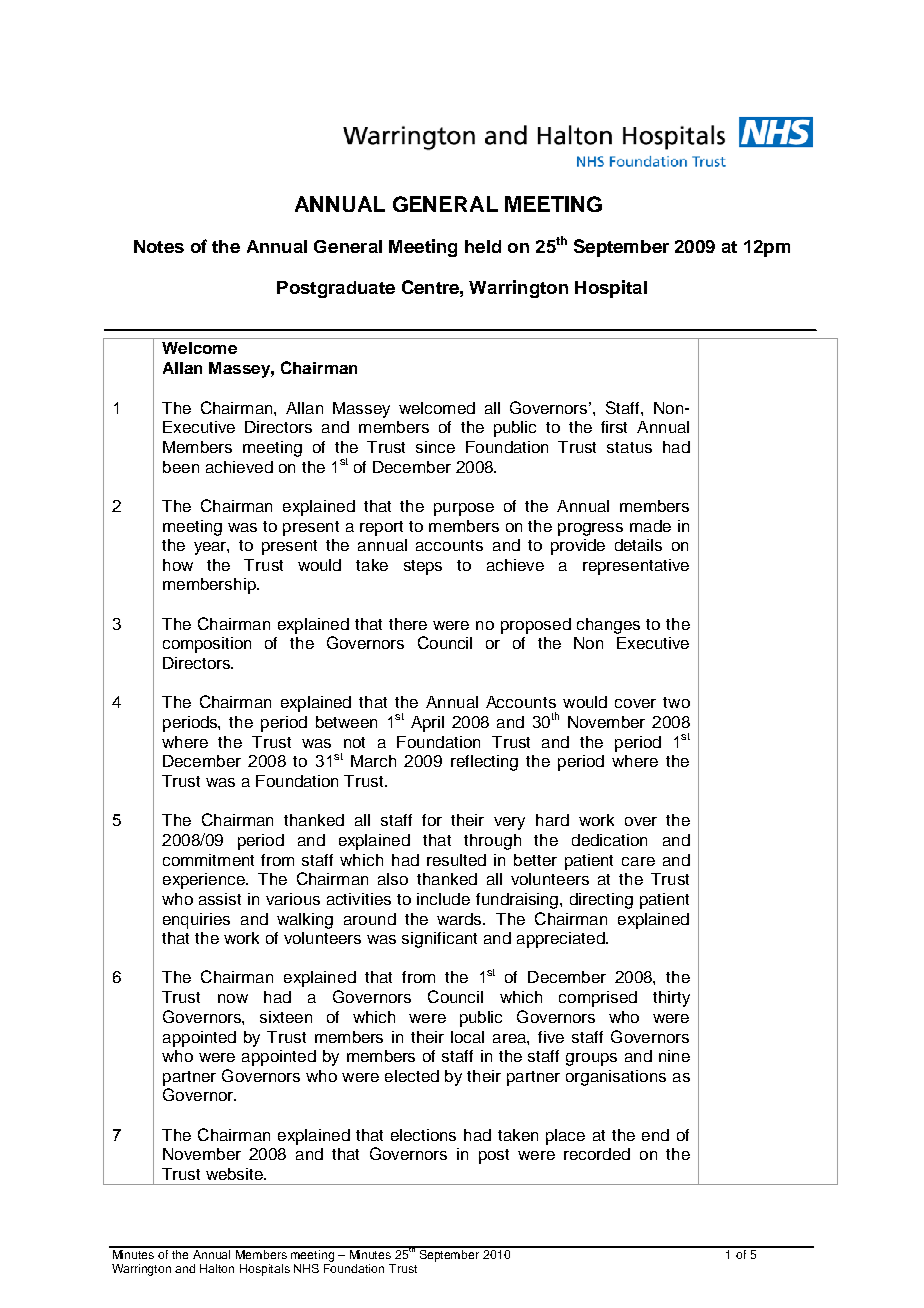 This screenshot has height=1308, width=924. Describe the element at coordinates (408, 624) in the screenshot. I see `there` at that location.
